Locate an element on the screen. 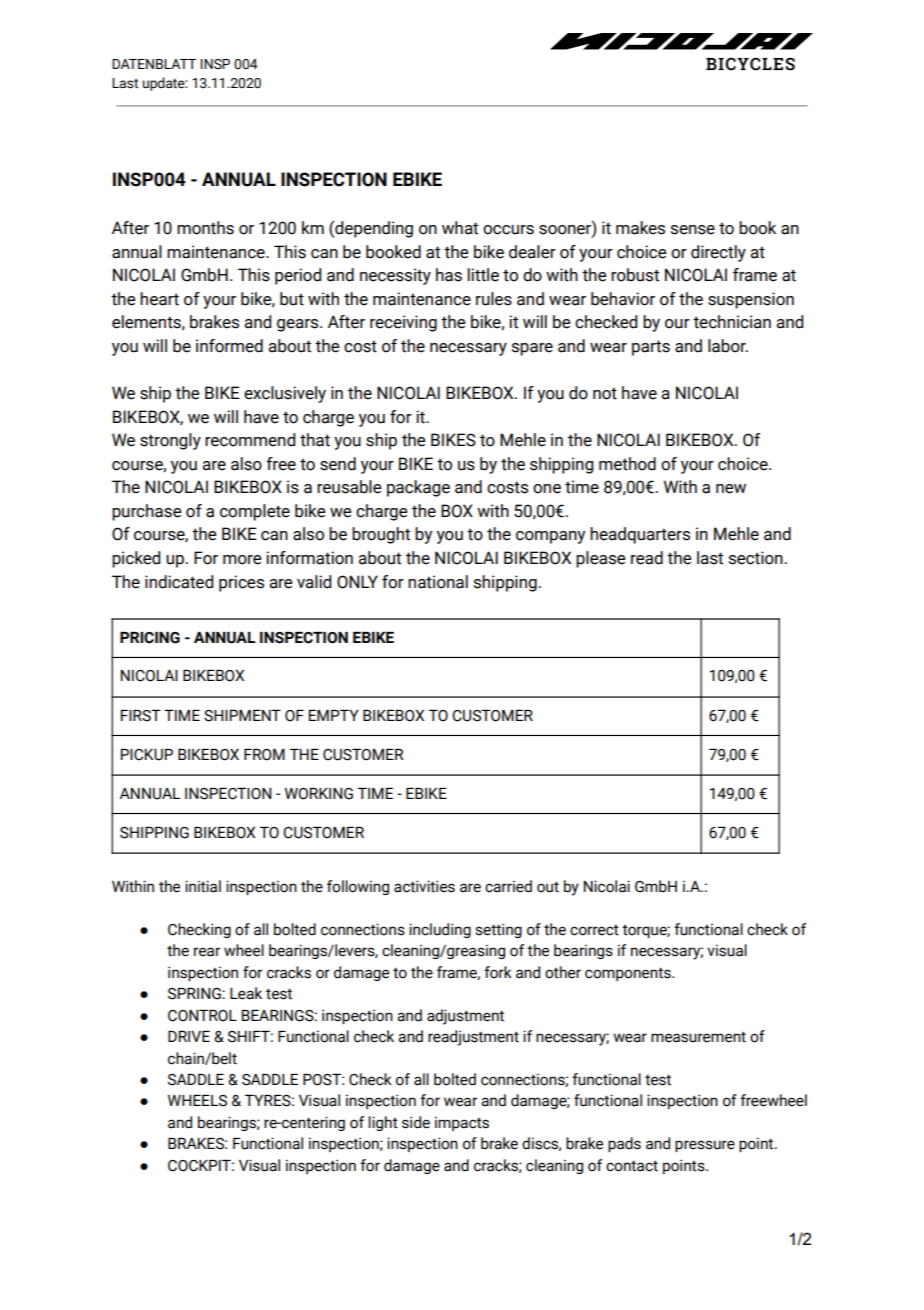 This screenshot has height=1310, width=924. pressure is located at coordinates (705, 1146).
